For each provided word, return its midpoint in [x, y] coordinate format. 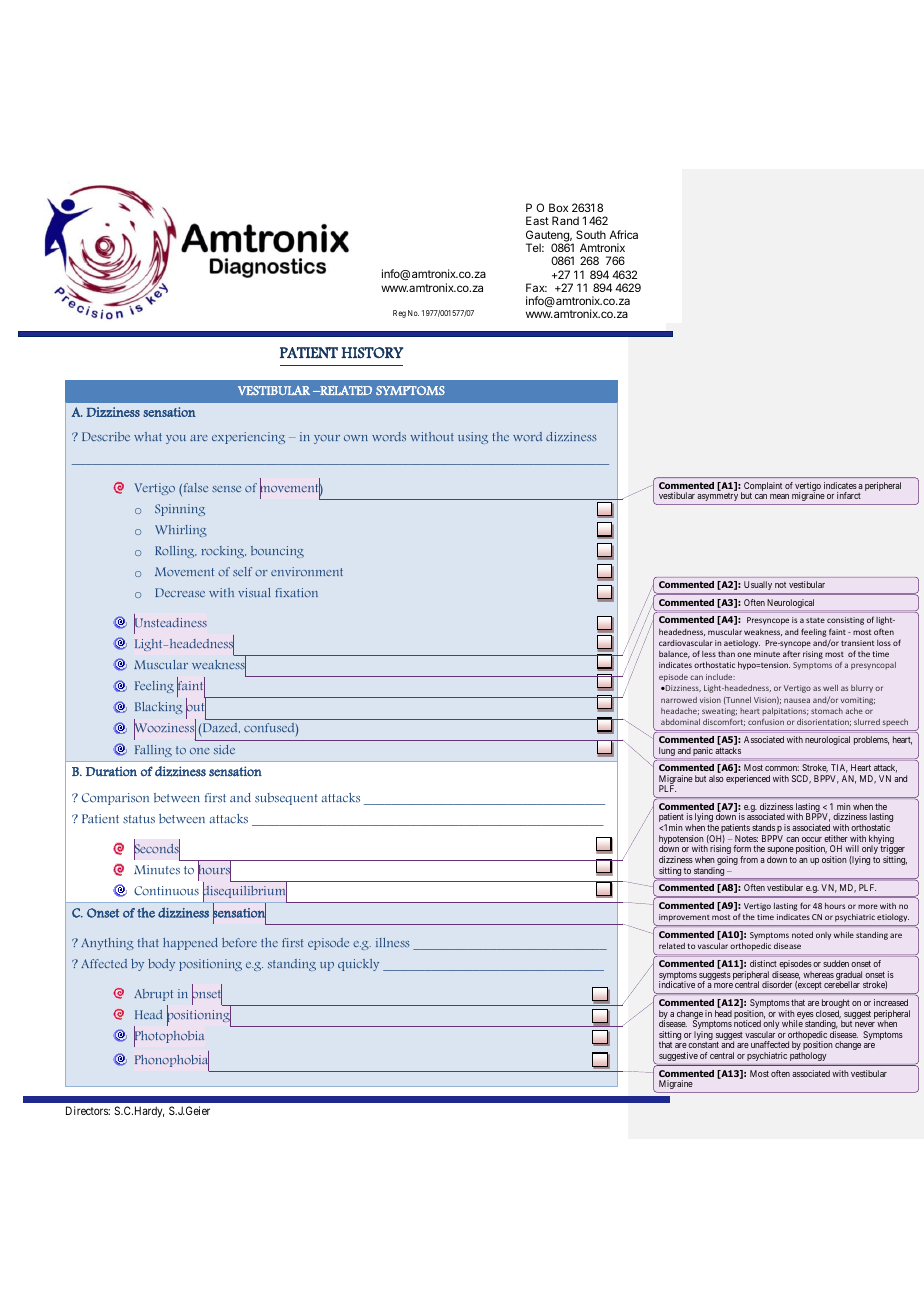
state [815, 620]
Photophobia [169, 1037]
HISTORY [372, 353]
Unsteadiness [170, 623]
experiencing [248, 438]
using [473, 438]
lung [665, 753]
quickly [358, 965]
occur [812, 839]
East [537, 220]
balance [674, 654]
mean [779, 496]
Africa [623, 234]
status [139, 819]
